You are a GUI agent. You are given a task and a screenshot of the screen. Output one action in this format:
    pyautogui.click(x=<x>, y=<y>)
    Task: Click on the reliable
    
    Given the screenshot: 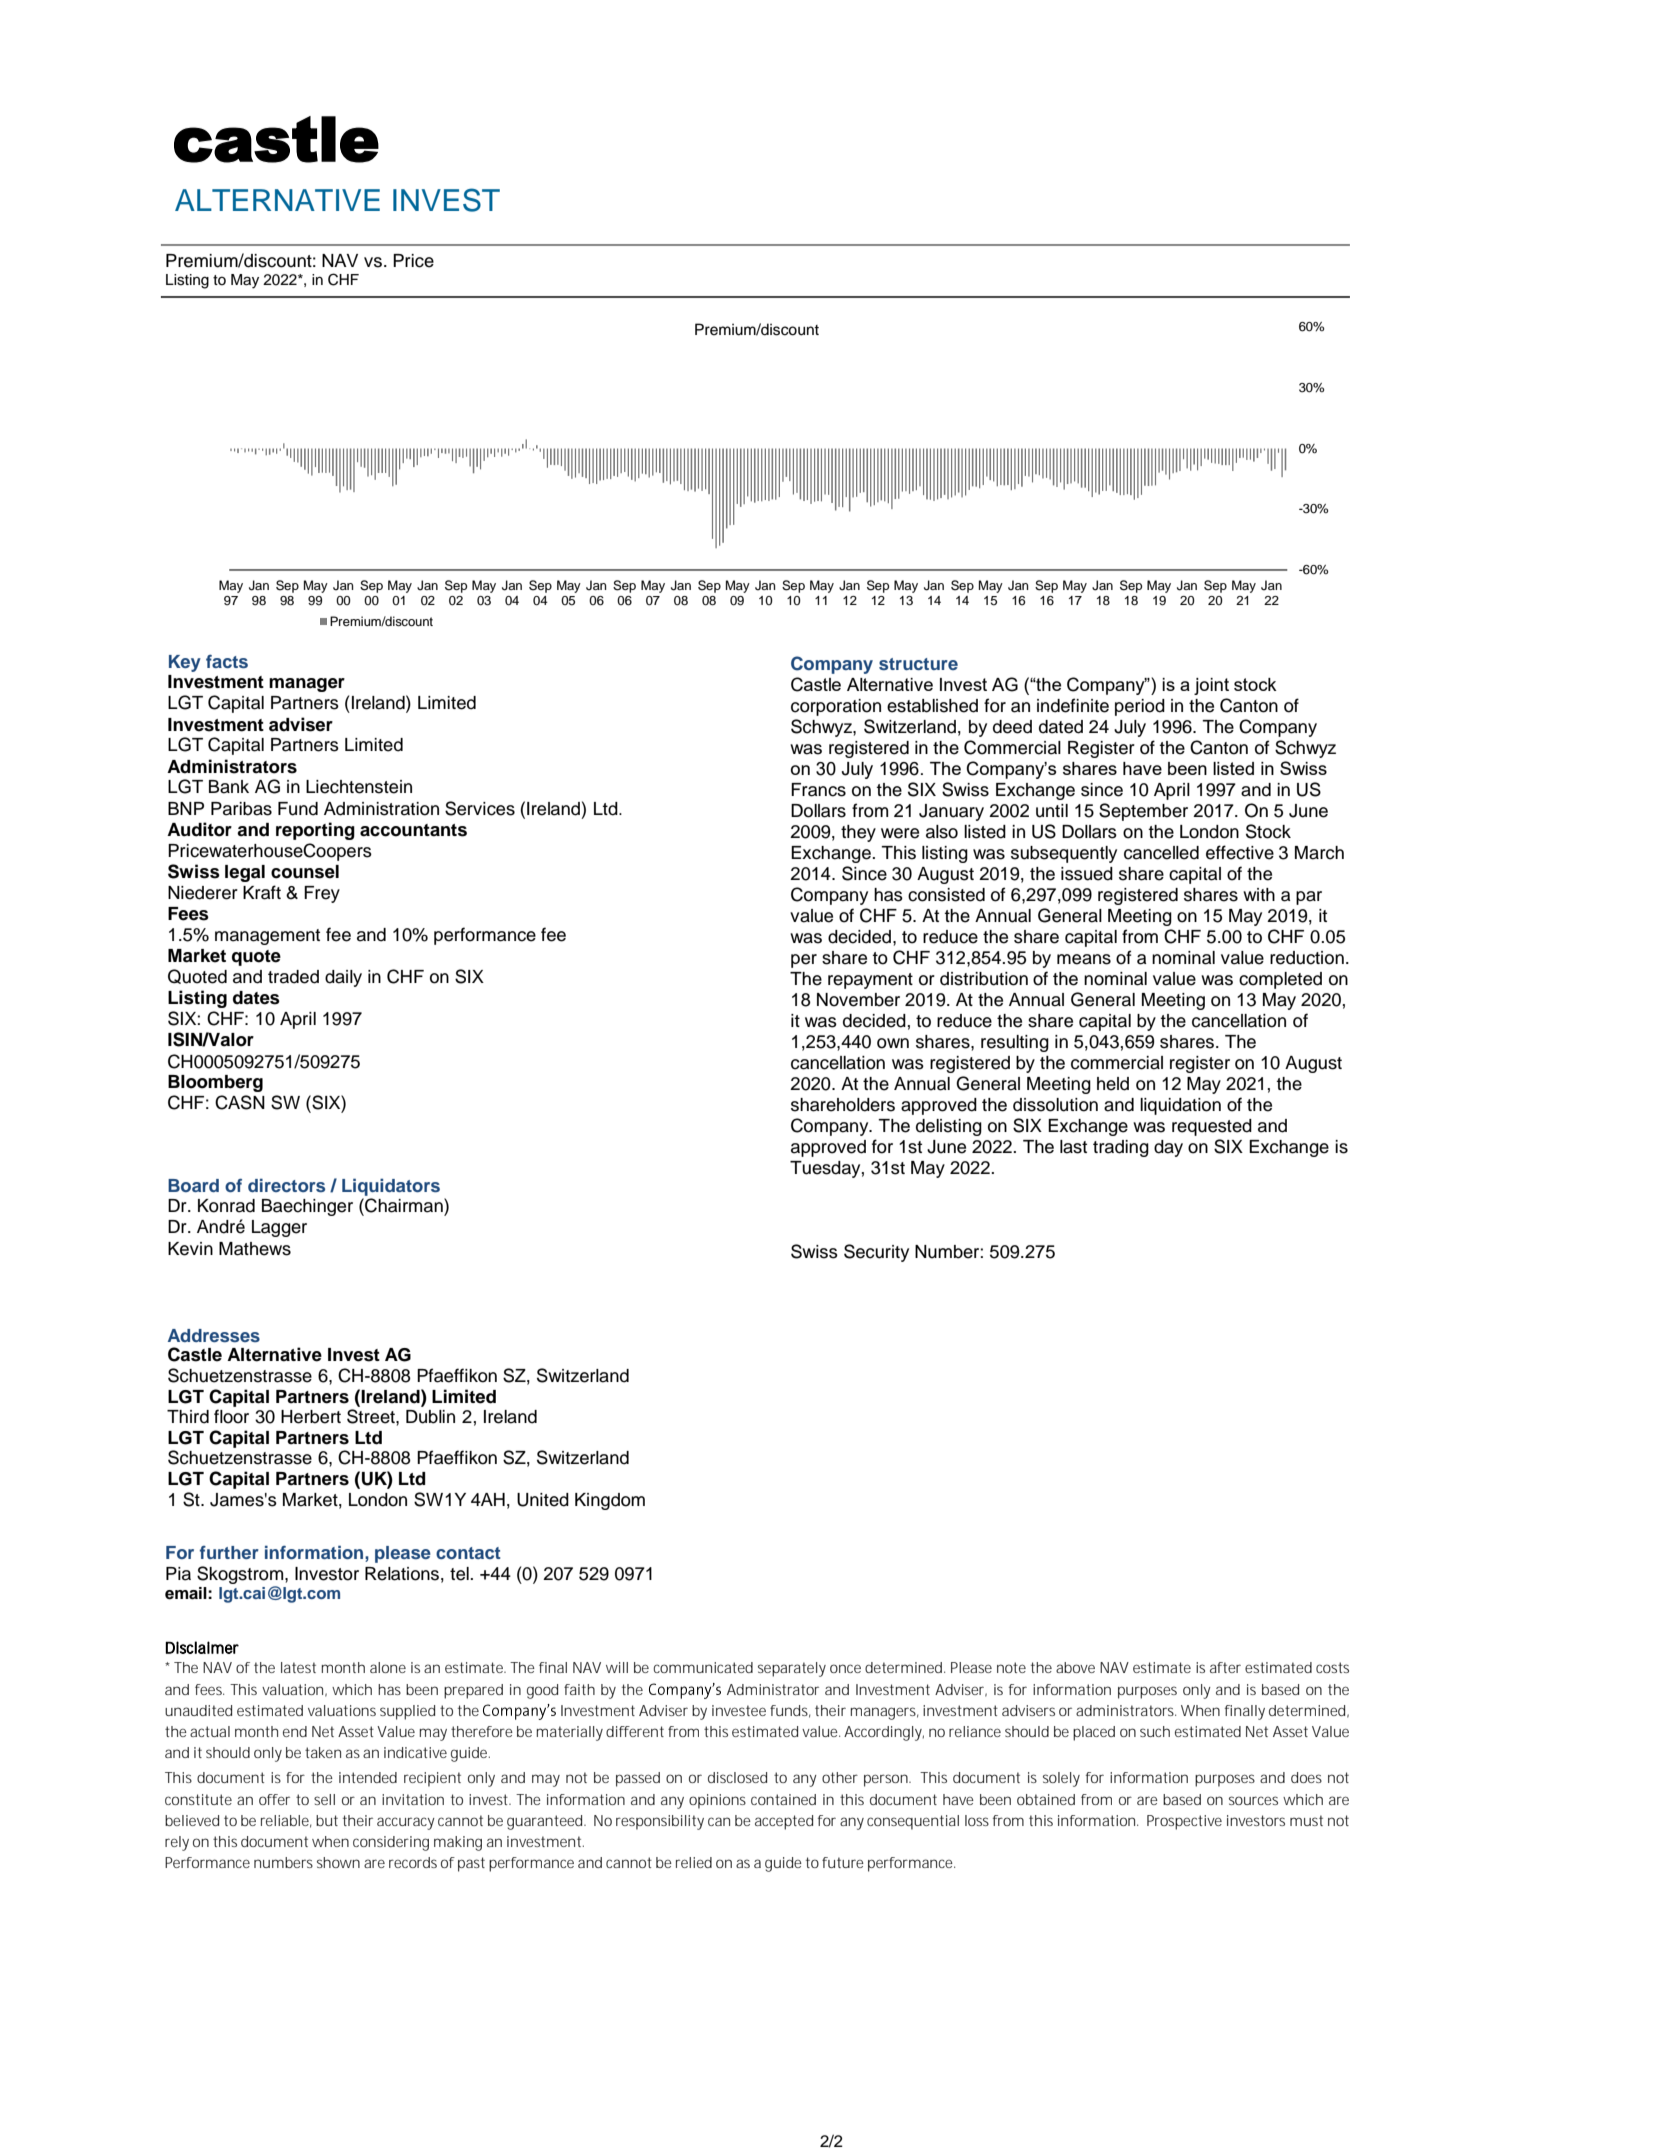 What is the action you would take?
    pyautogui.click(x=286, y=1821)
